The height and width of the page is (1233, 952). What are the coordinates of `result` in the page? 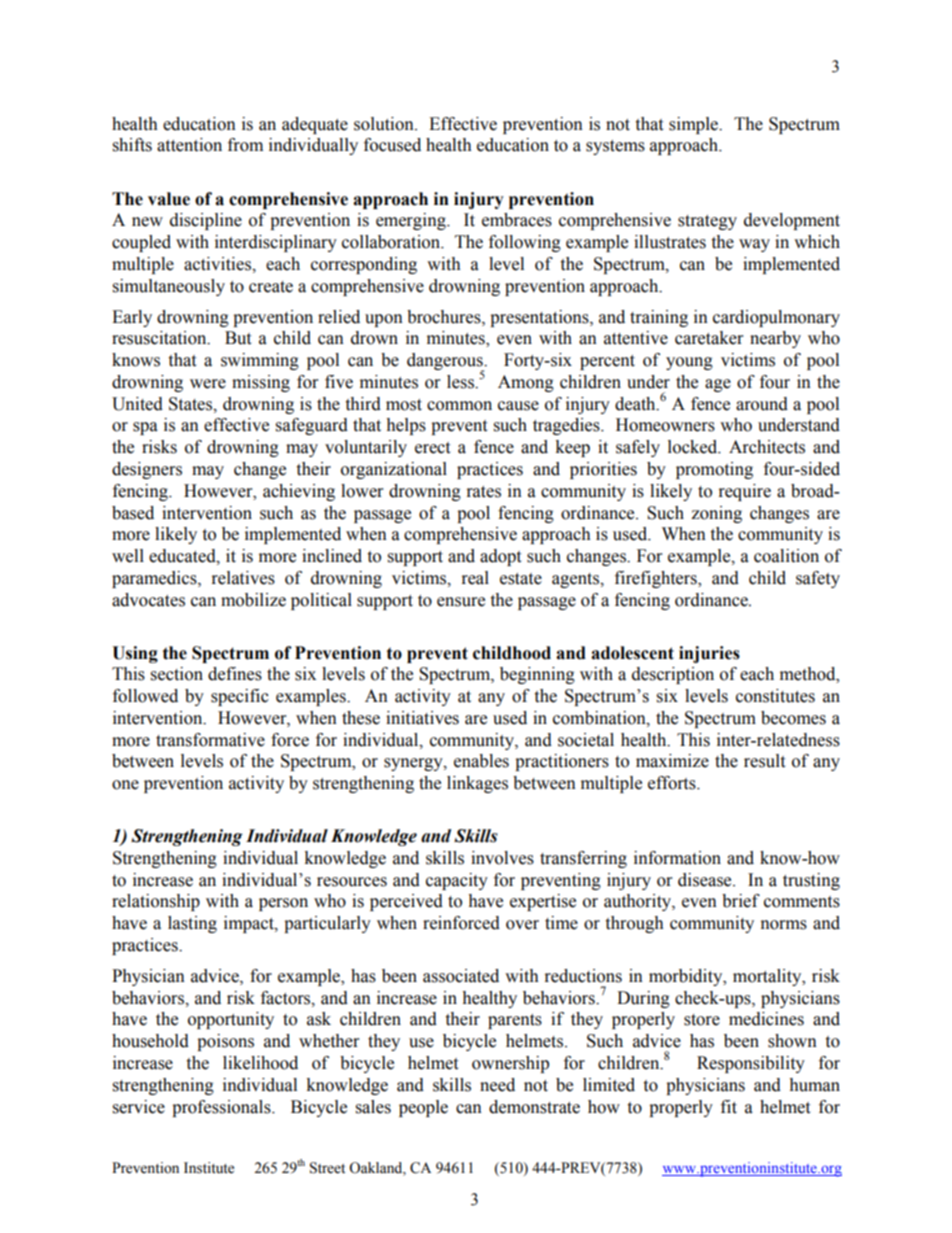 It's located at (764, 761).
